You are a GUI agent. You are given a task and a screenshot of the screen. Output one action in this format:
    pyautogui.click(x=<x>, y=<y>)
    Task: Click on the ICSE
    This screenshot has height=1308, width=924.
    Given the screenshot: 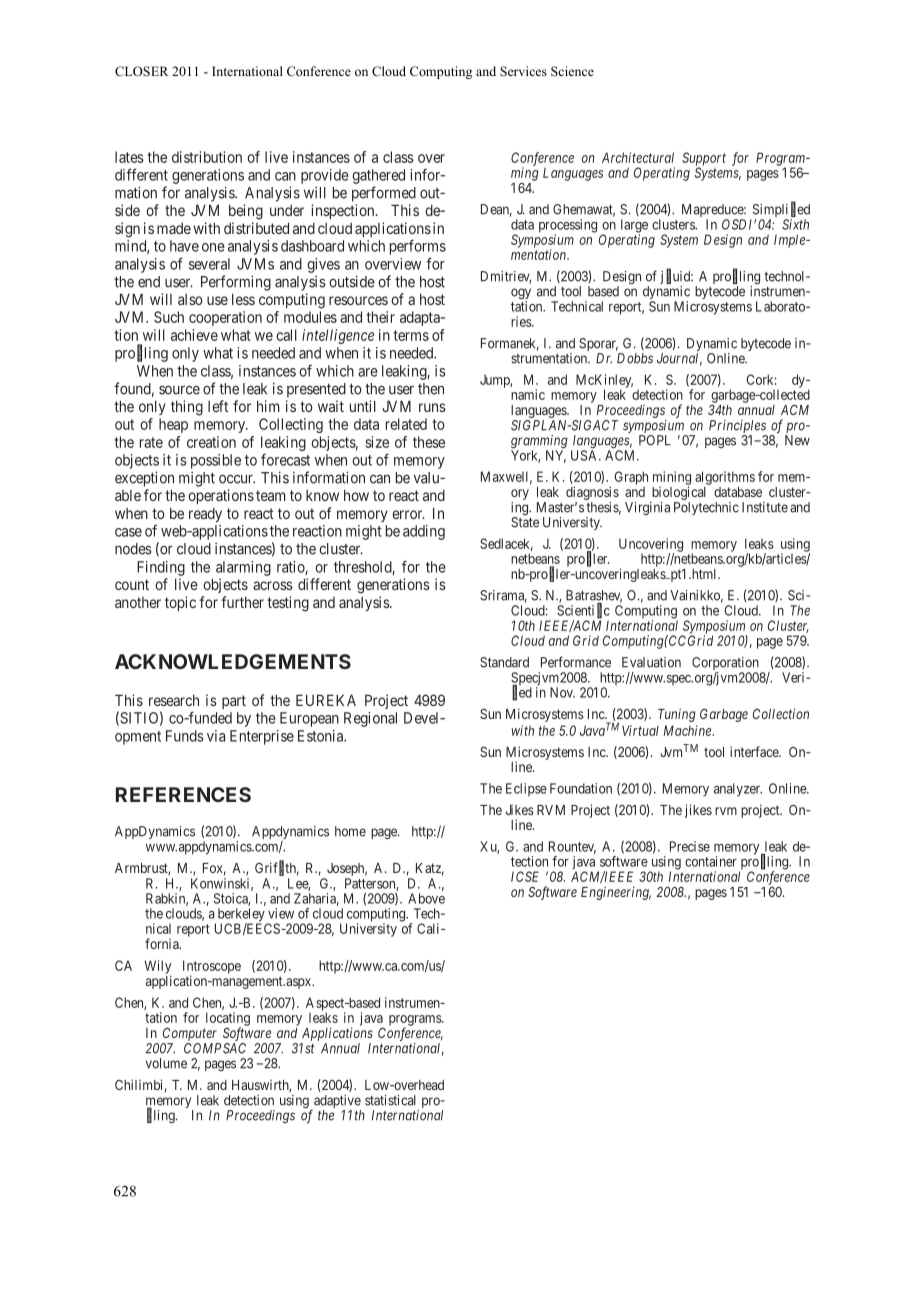 What is the action you would take?
    pyautogui.click(x=525, y=876)
